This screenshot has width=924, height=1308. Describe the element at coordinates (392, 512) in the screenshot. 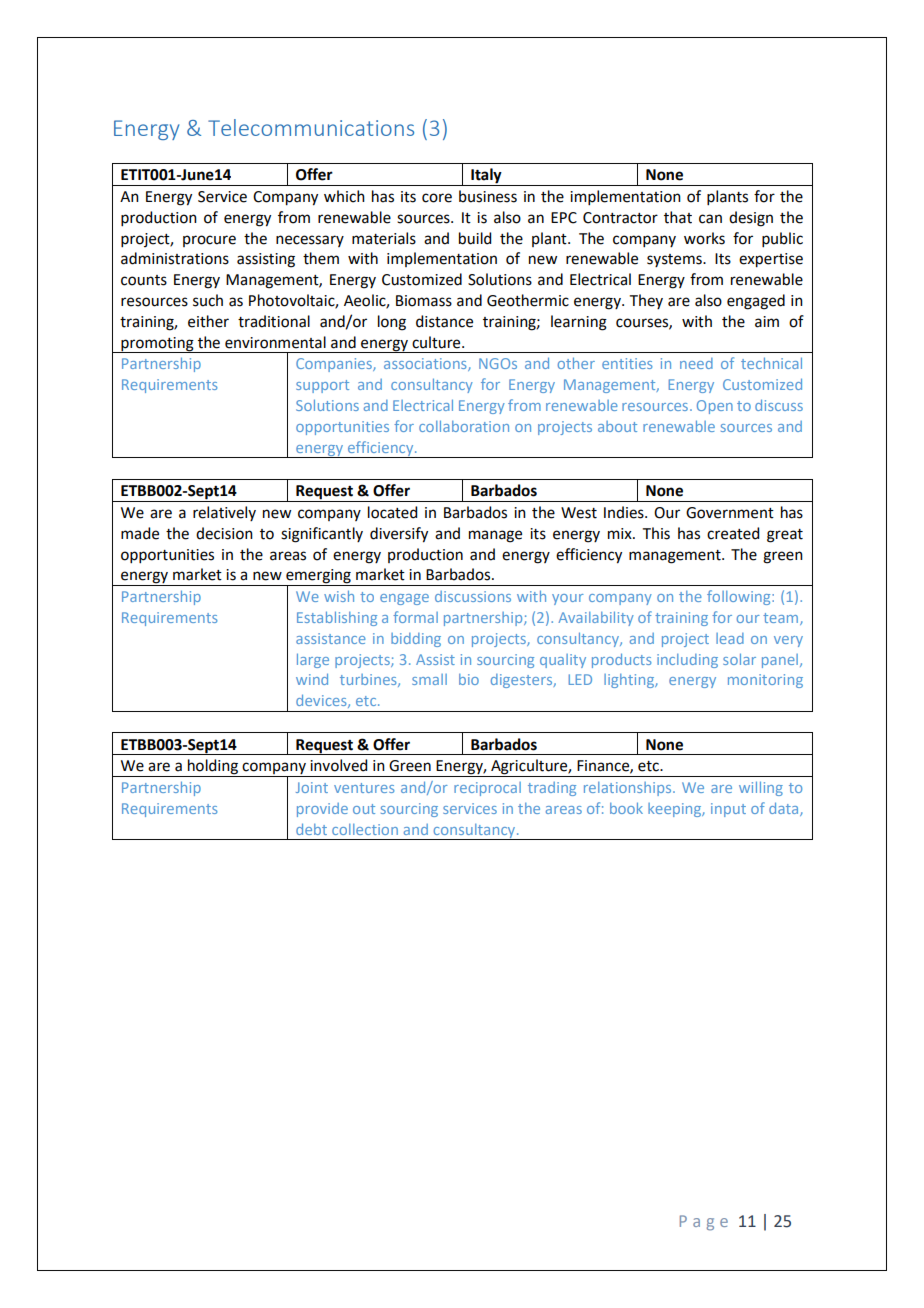

I see `located` at that location.
